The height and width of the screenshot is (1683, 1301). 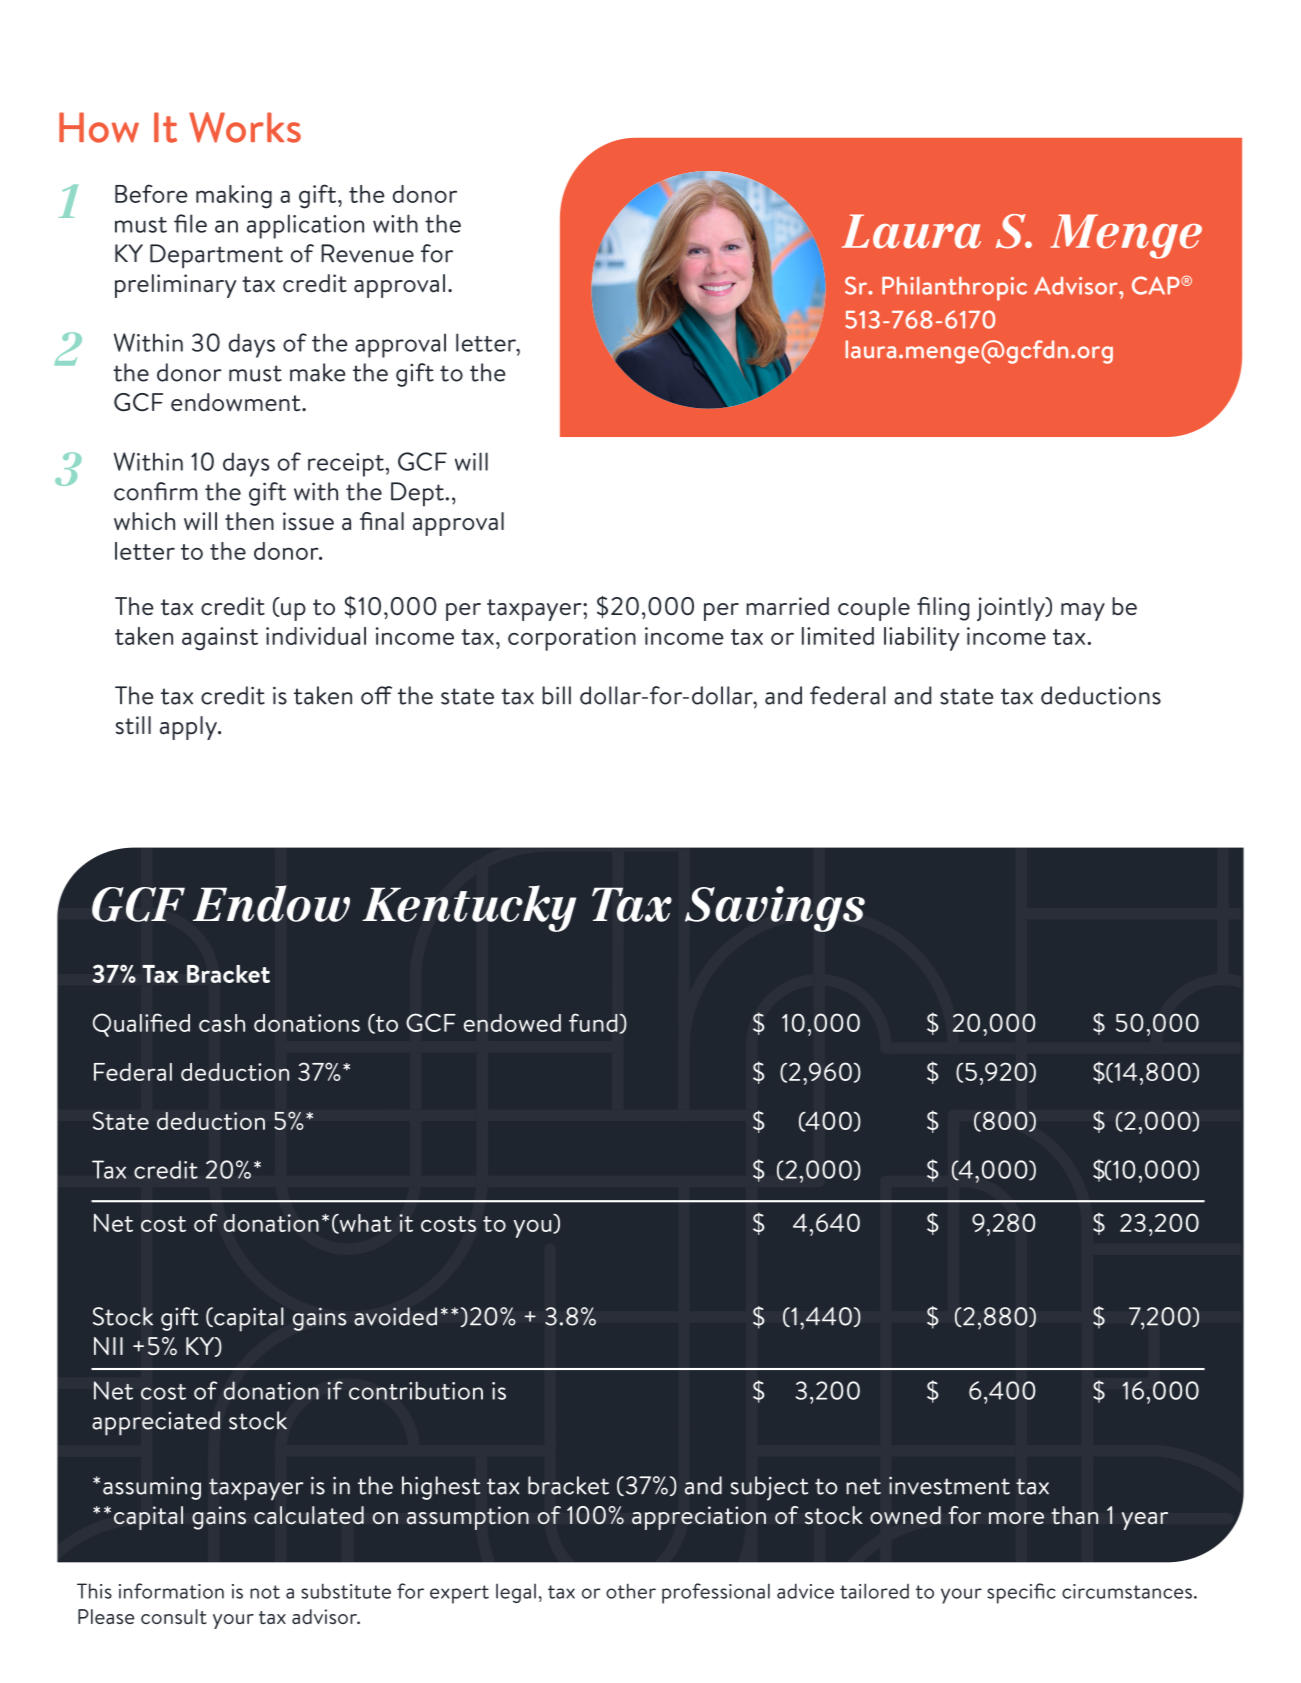 I want to click on fund, so click(x=593, y=1022).
